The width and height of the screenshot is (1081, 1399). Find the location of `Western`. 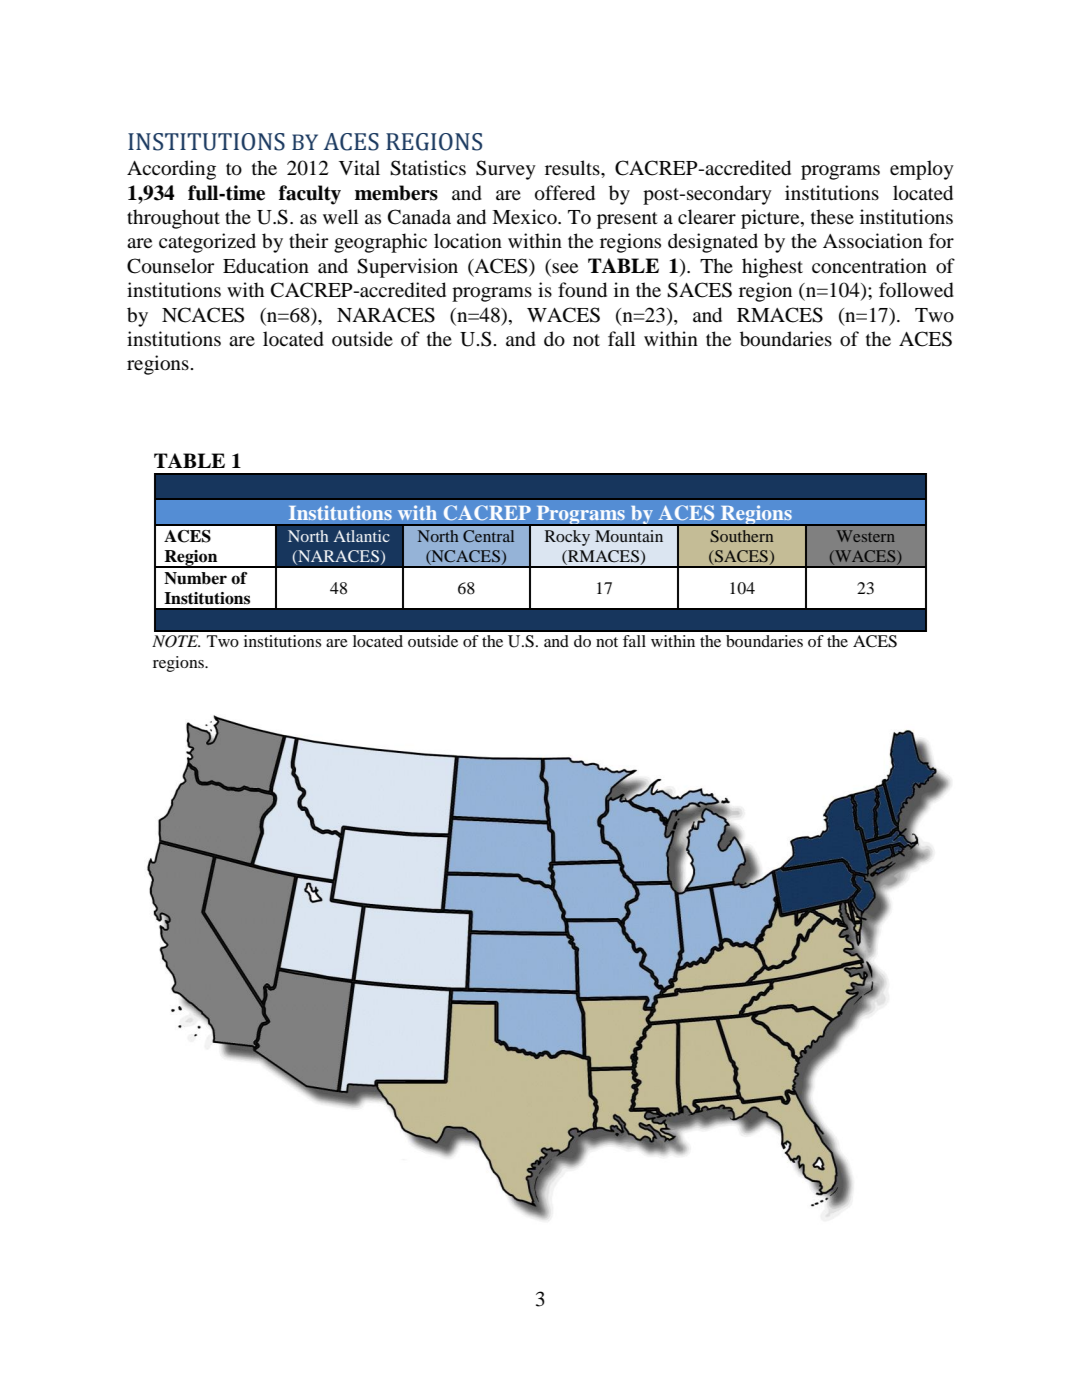

Western is located at coordinates (866, 536).
